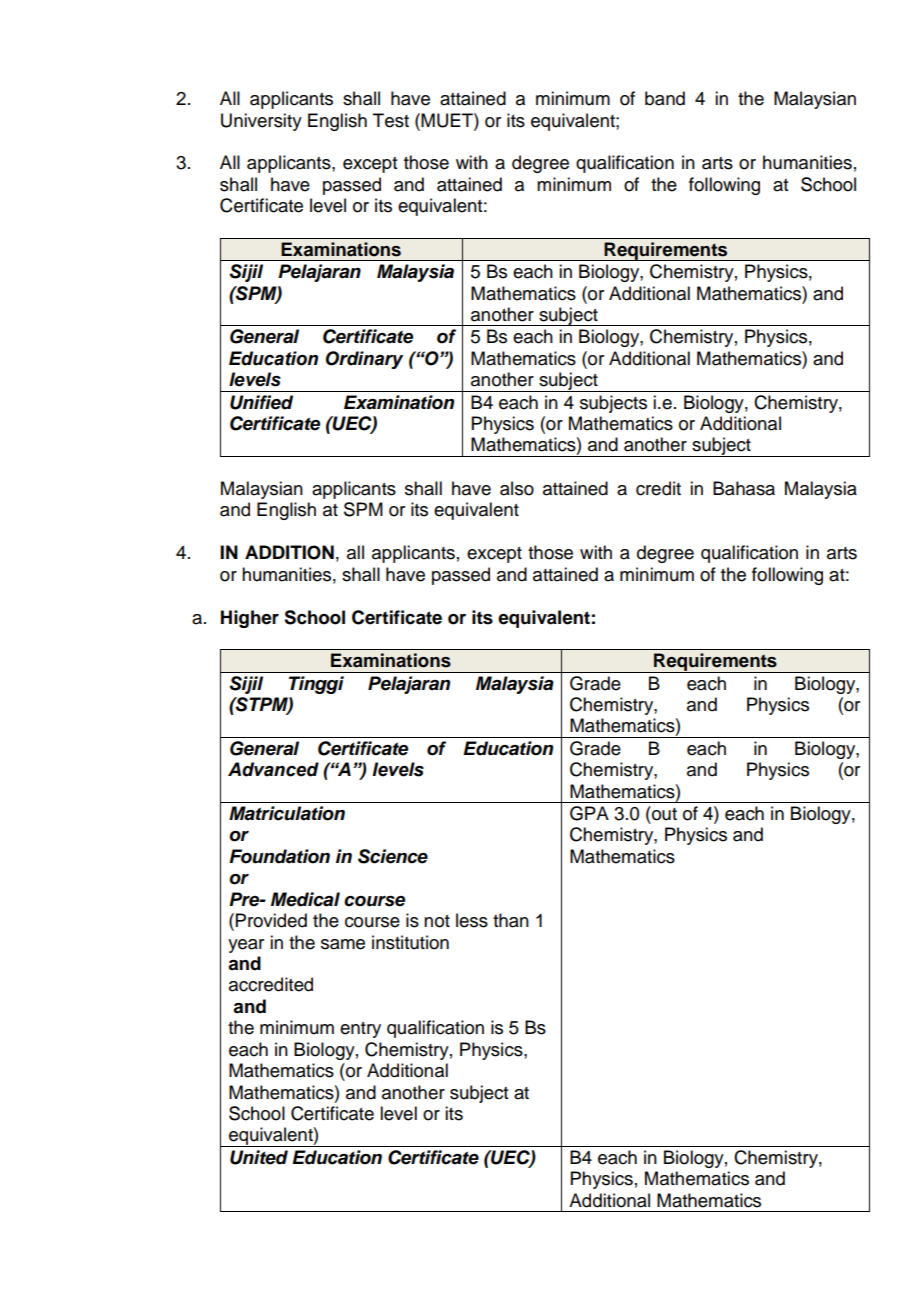 The width and height of the image is (924, 1308). I want to click on Higher, so click(250, 619).
